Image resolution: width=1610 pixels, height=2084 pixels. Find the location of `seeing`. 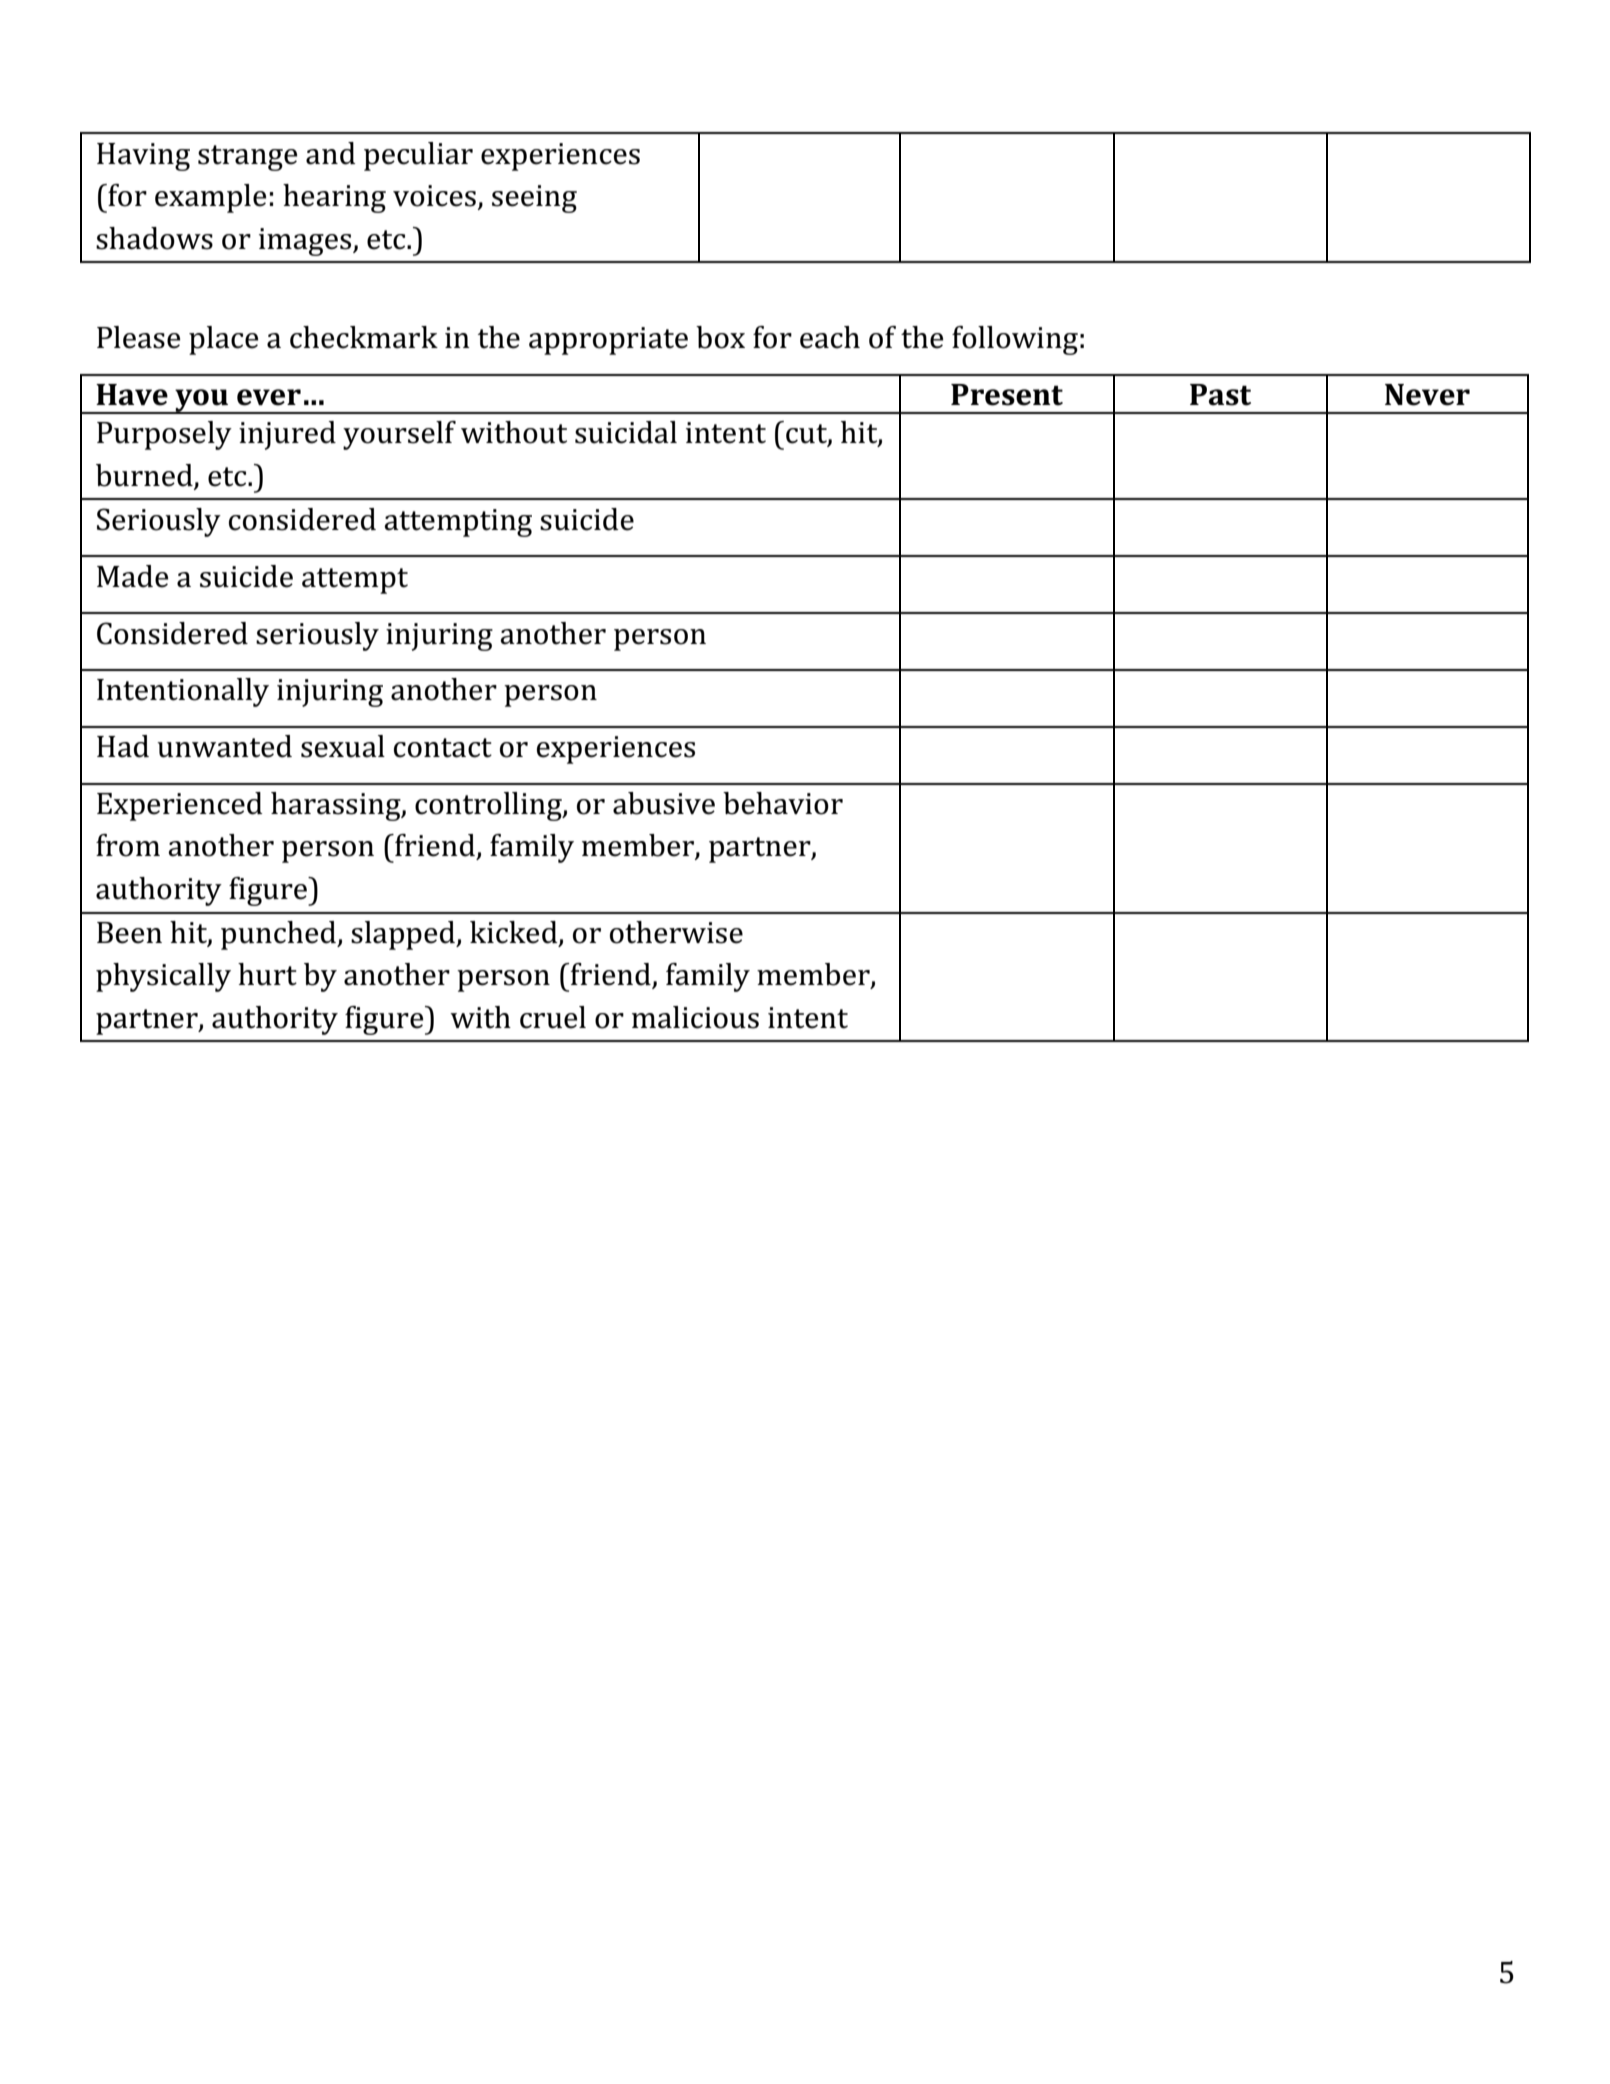

seeing is located at coordinates (534, 199).
